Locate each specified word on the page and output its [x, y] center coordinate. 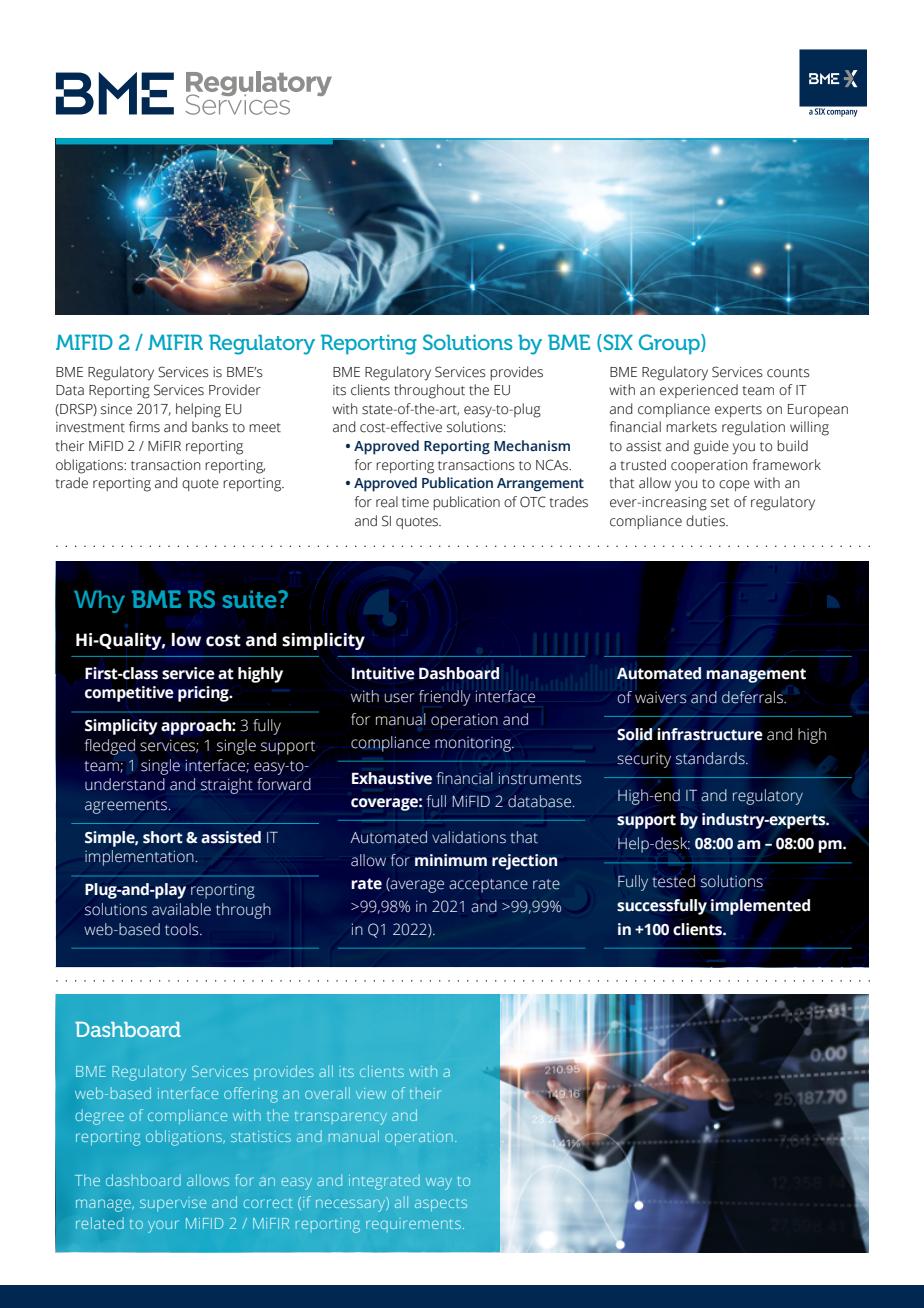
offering [251, 1095]
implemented [760, 907]
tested [673, 881]
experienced [699, 391]
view [371, 1093]
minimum [451, 860]
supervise [173, 1204]
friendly [445, 698]
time [415, 502]
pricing [204, 694]
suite [250, 599]
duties [706, 521]
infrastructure [710, 734]
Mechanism [532, 446]
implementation [139, 858]
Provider [235, 390]
